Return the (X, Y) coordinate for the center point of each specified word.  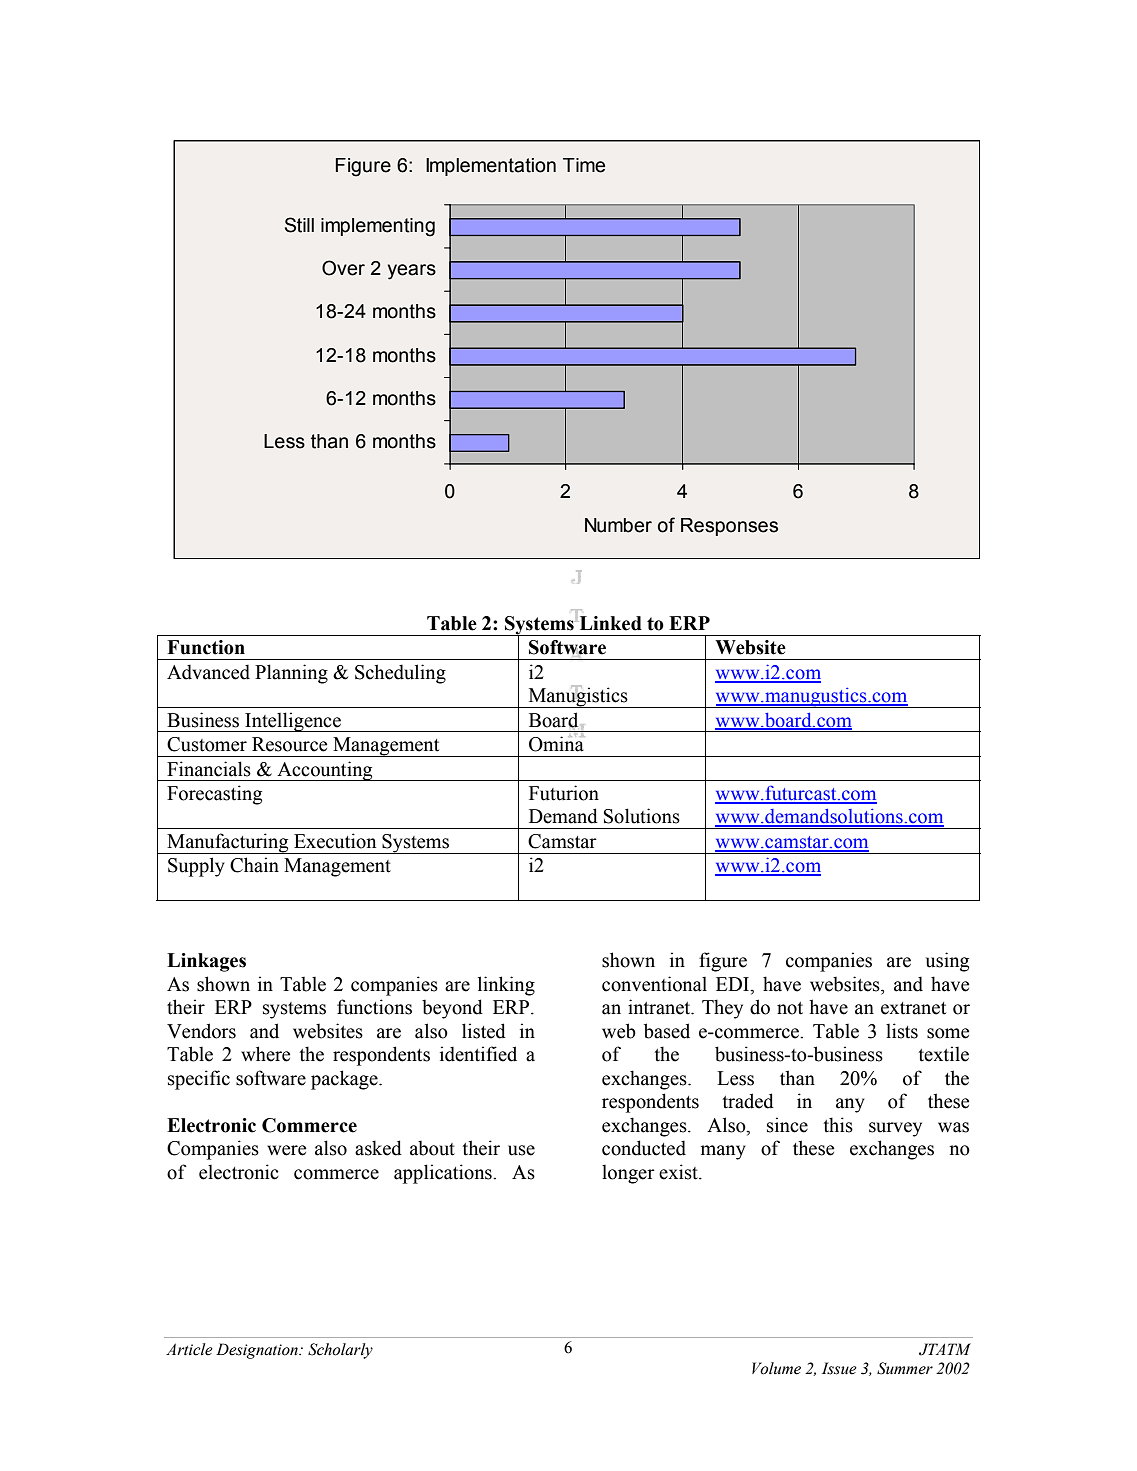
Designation (258, 1351)
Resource (289, 744)
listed (484, 1031)
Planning (291, 674)
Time (584, 165)
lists (902, 1031)
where (265, 1054)
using (947, 962)
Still (299, 225)
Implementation (491, 167)
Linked (611, 623)
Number (618, 525)
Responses (729, 527)
